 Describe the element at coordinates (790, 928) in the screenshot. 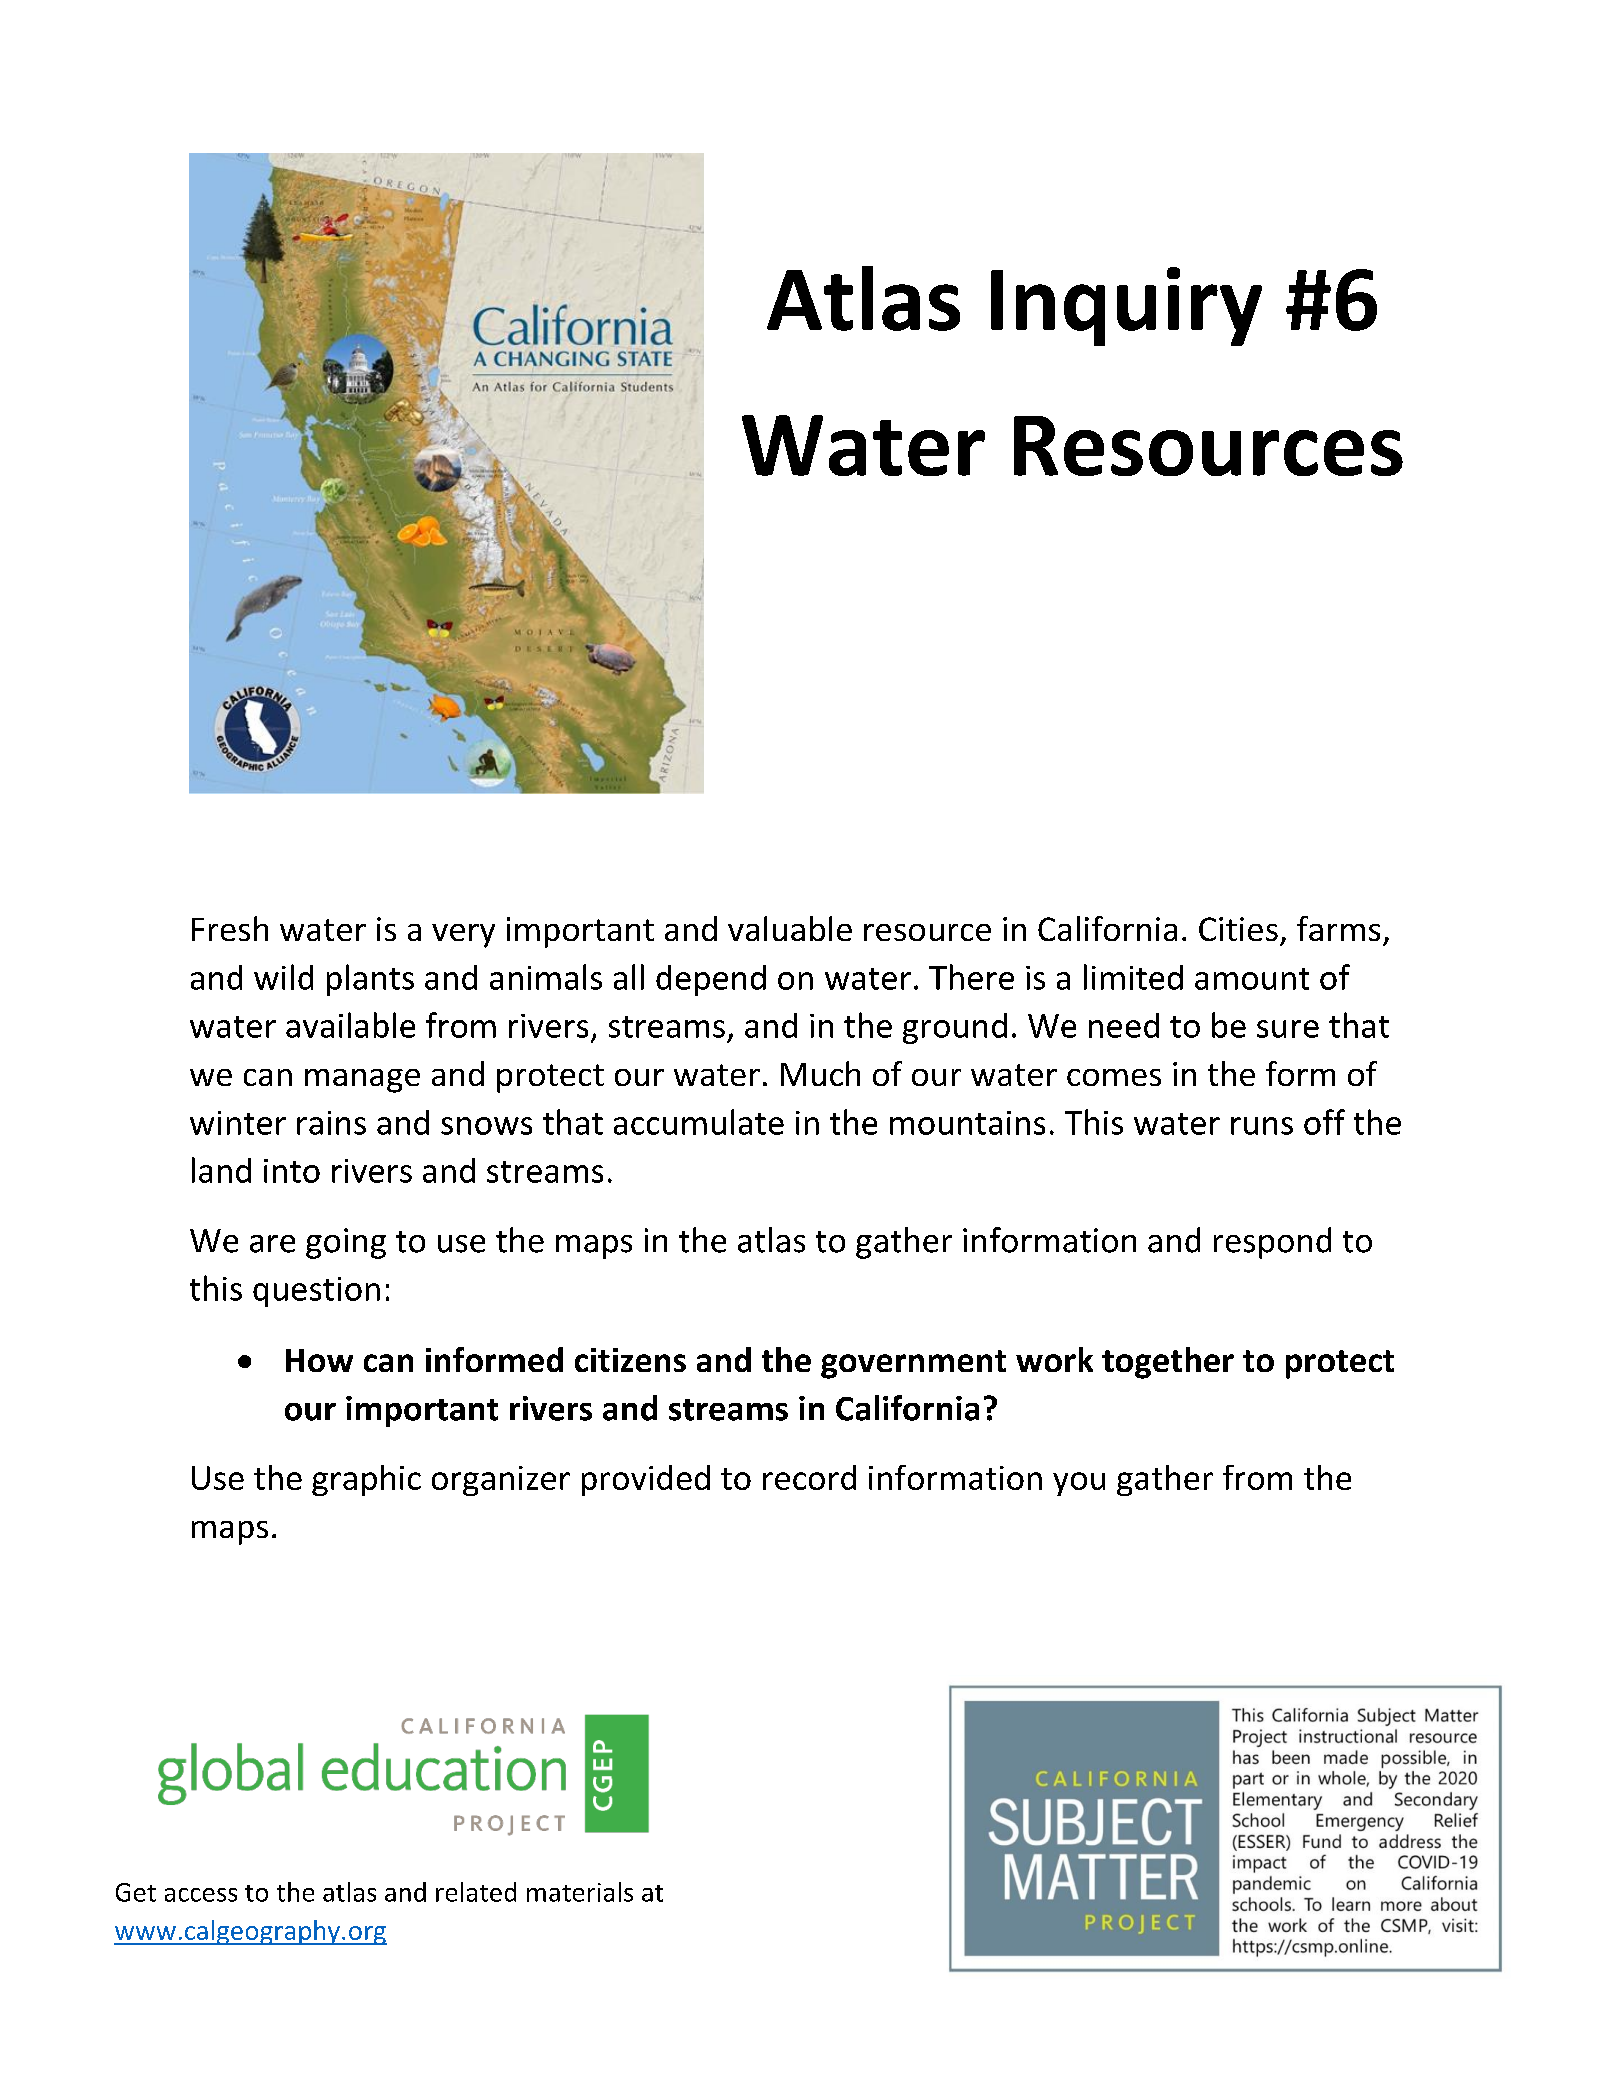

I see `valuable` at that location.
